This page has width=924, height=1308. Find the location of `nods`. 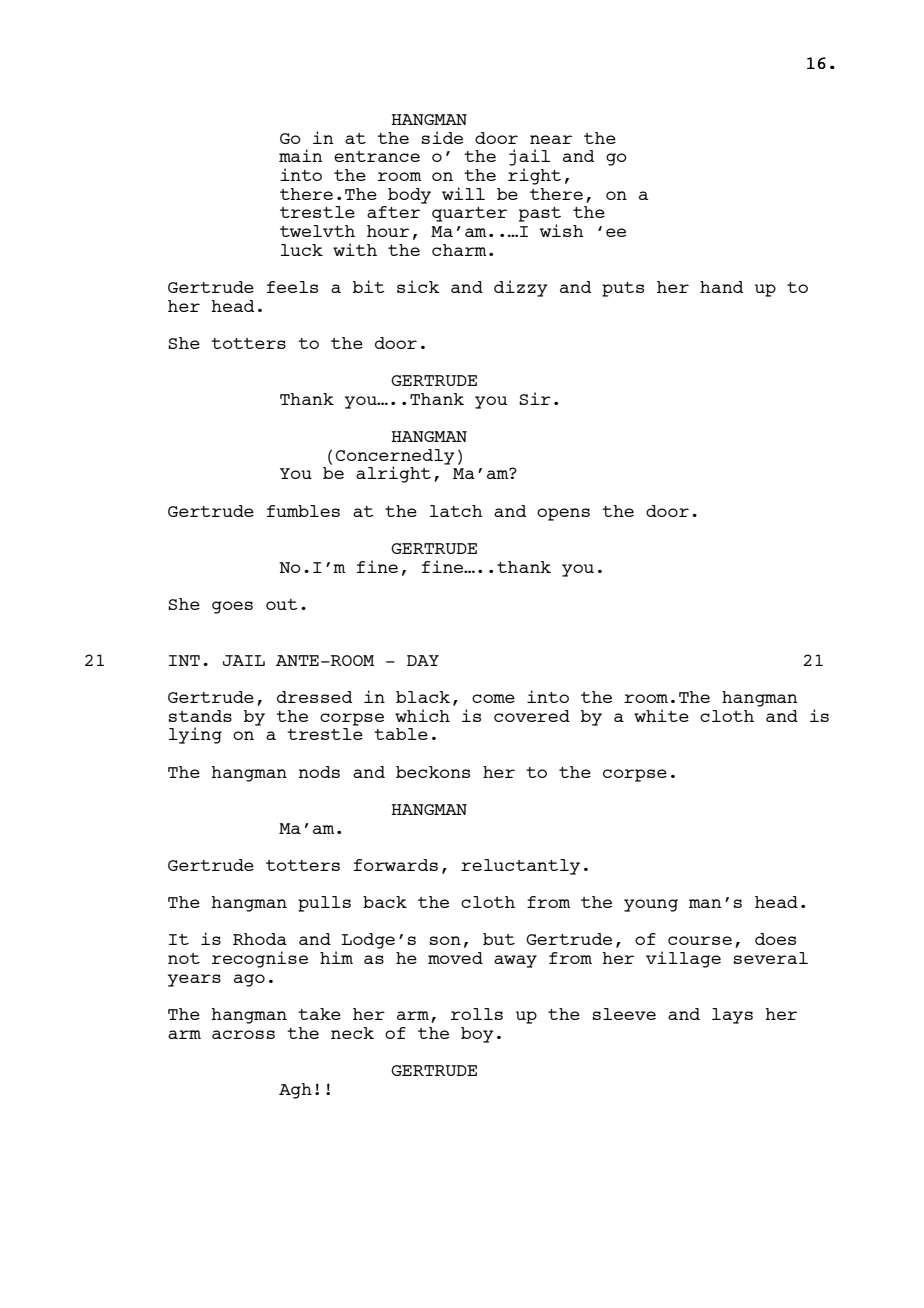

nods is located at coordinates (319, 772).
